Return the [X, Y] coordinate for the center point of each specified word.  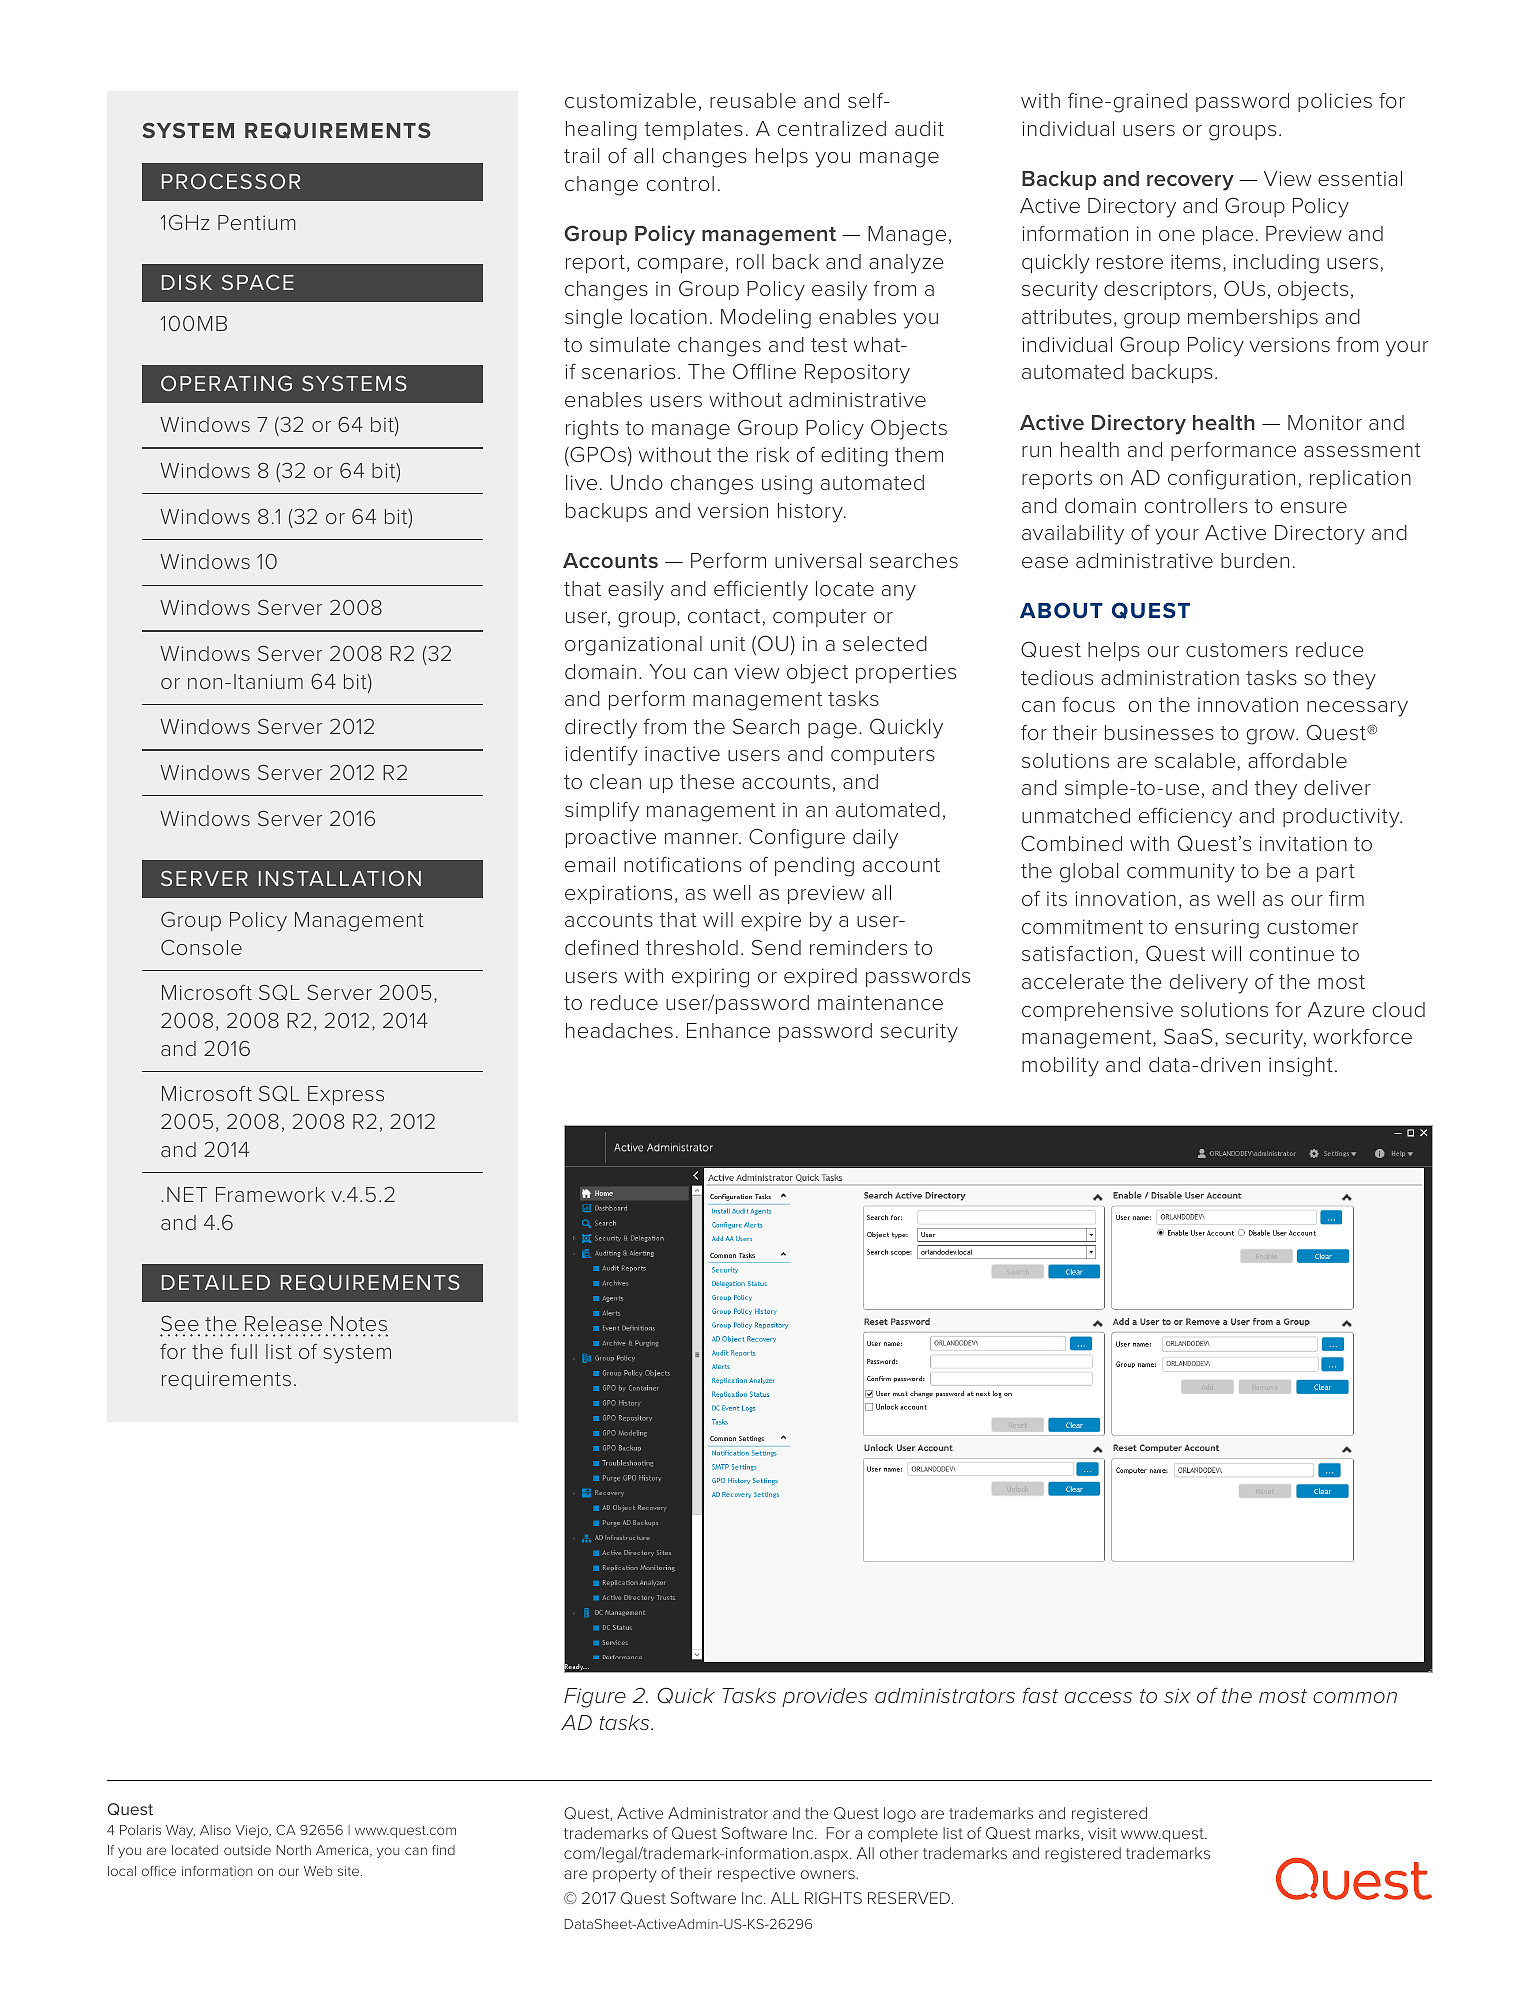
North [294, 1850]
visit [1102, 1833]
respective [756, 1875]
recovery [1190, 183]
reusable [753, 100]
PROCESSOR [231, 181]
